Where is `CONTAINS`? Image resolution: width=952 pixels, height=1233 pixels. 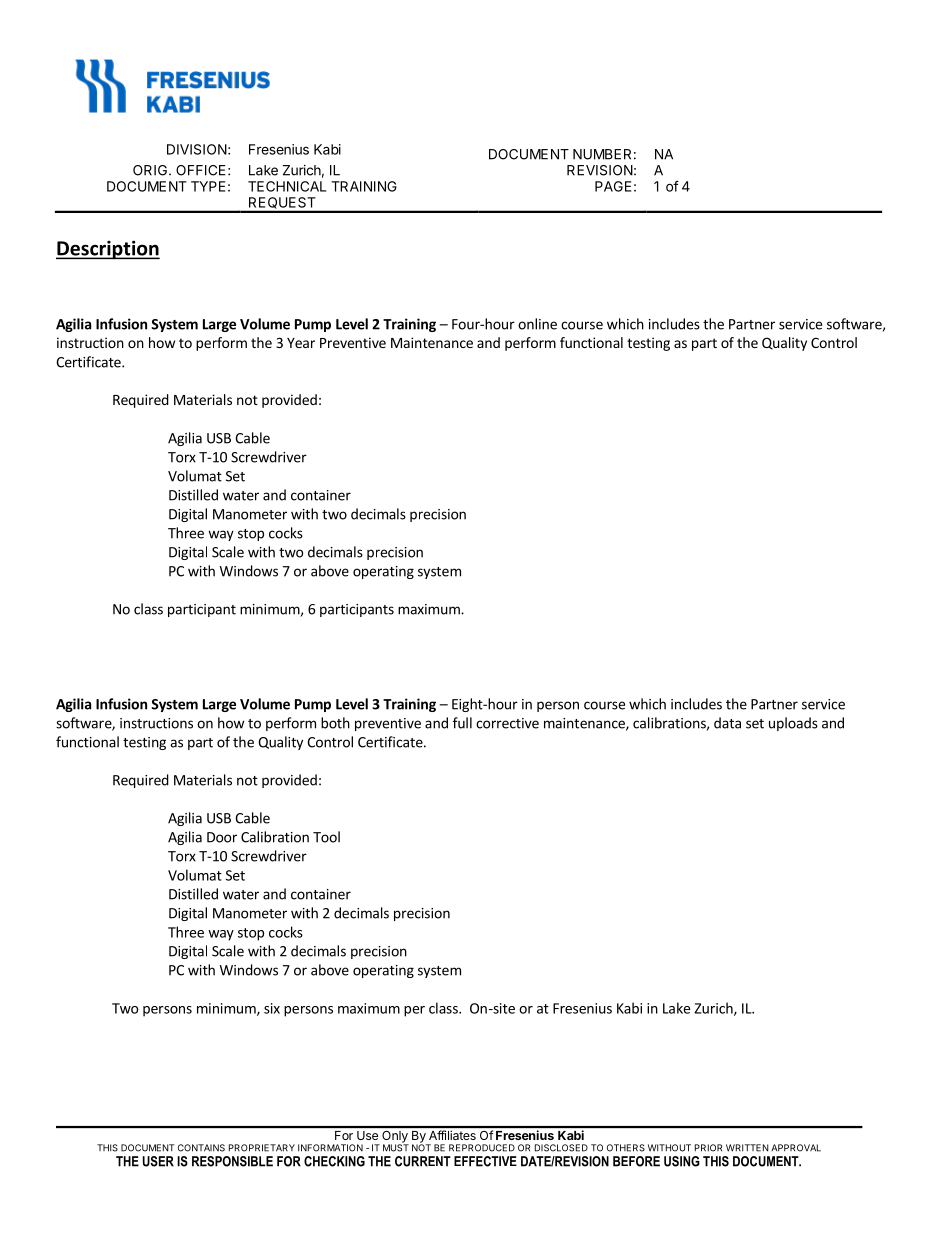
CONTAINS is located at coordinates (201, 1148).
